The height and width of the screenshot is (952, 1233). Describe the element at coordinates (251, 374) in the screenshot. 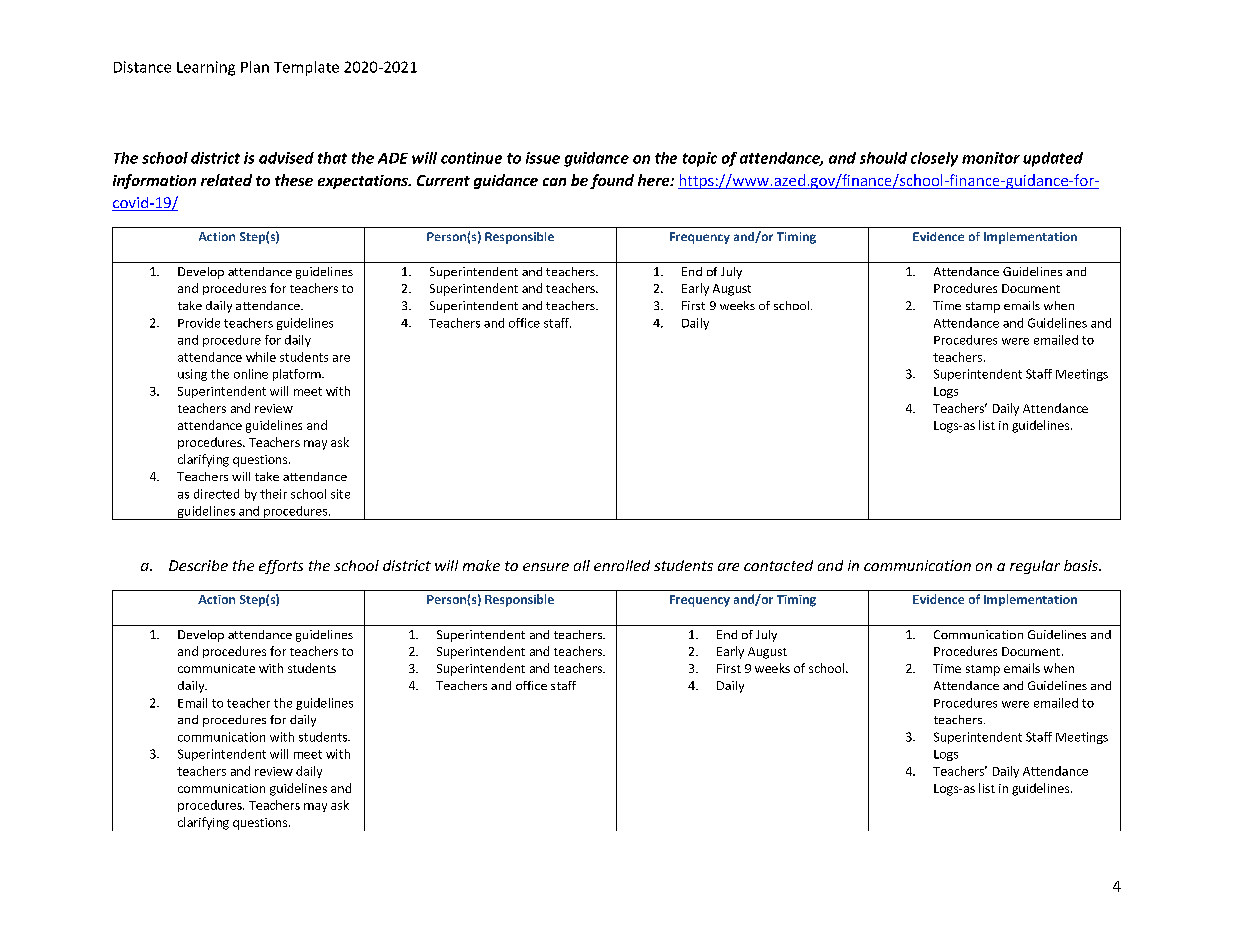

I see `online` at that location.
